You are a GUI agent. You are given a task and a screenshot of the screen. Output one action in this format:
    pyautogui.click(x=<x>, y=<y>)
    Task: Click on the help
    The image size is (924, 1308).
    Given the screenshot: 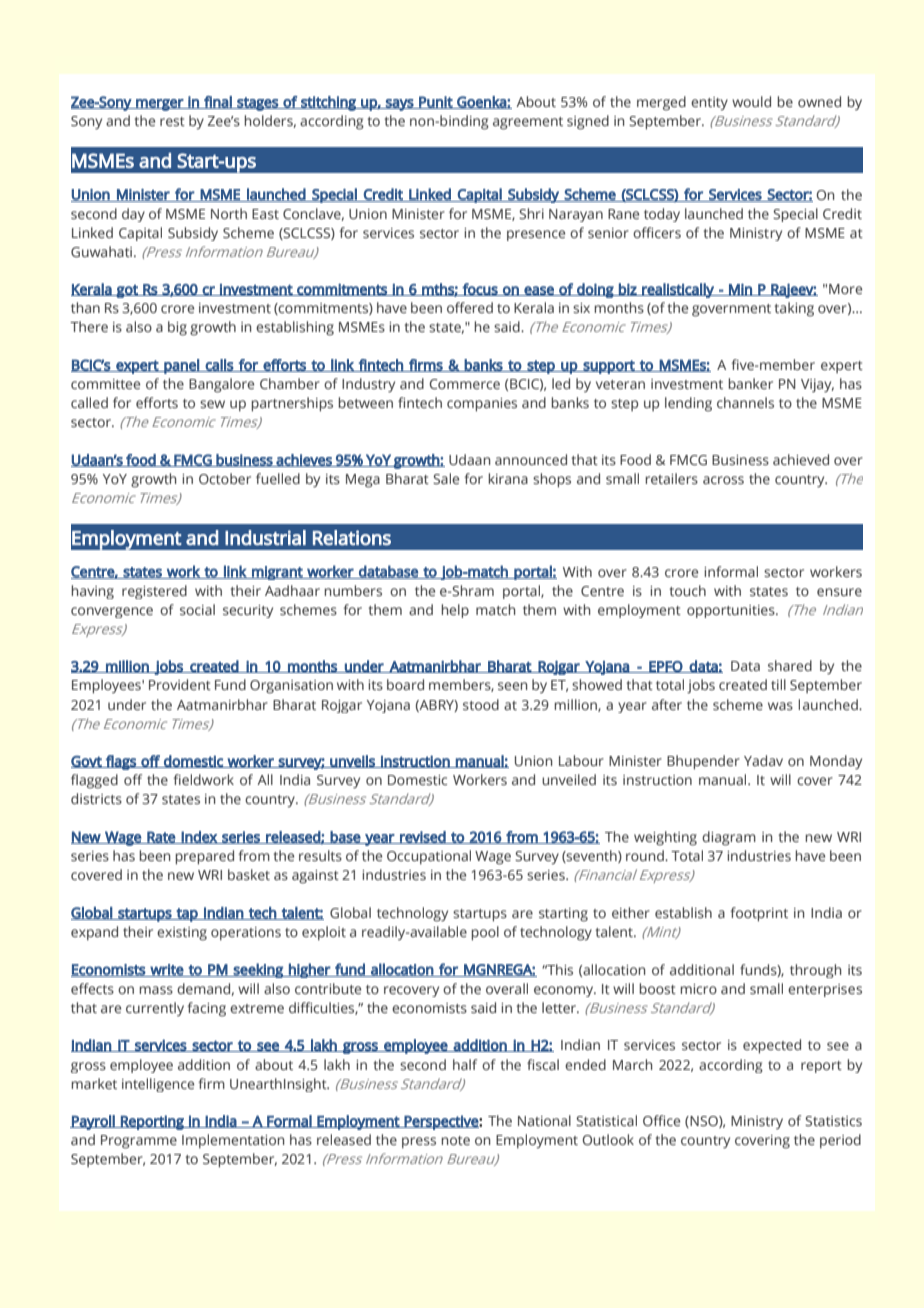 What is the action you would take?
    pyautogui.click(x=455, y=611)
